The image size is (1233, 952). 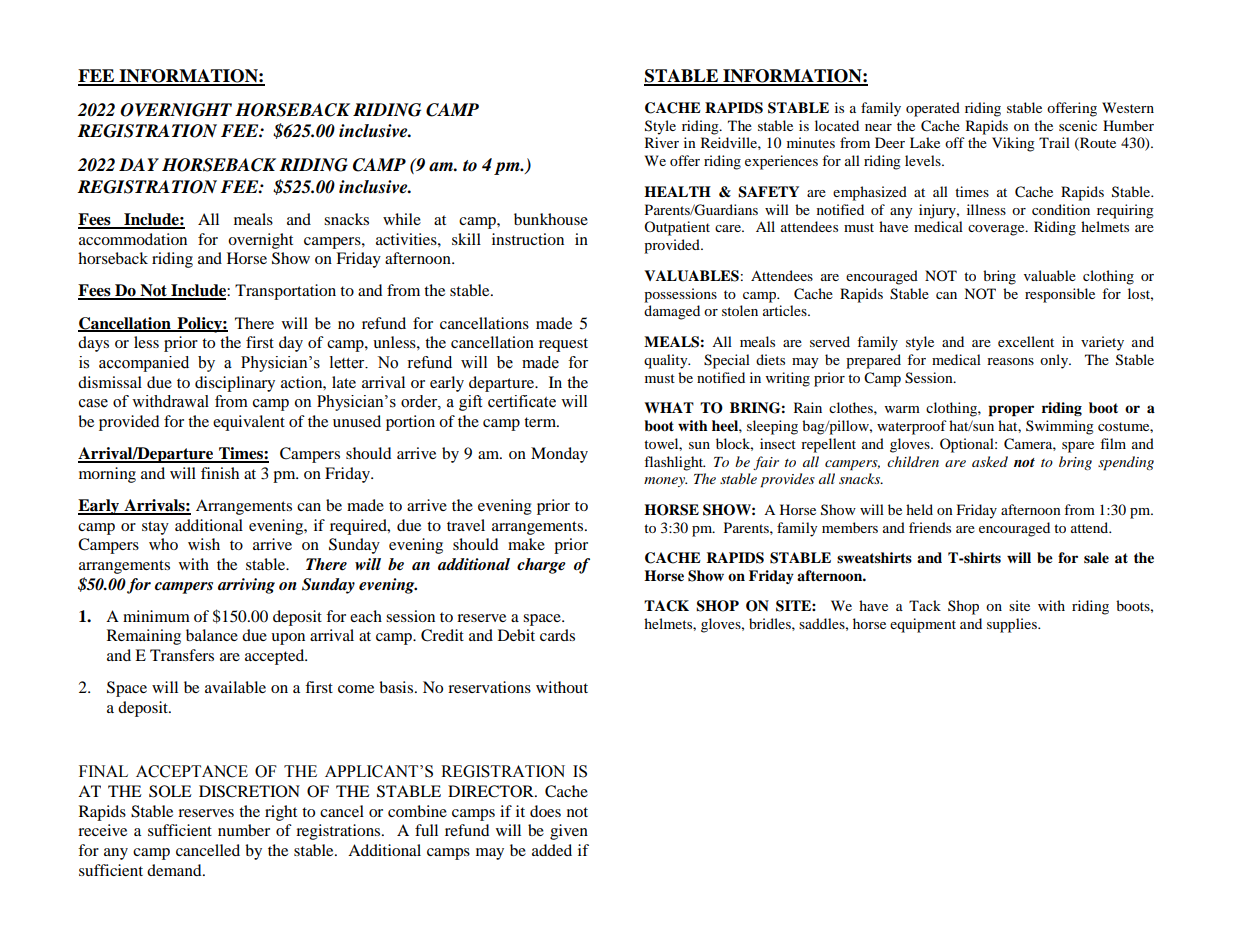 I want to click on given, so click(x=569, y=832).
